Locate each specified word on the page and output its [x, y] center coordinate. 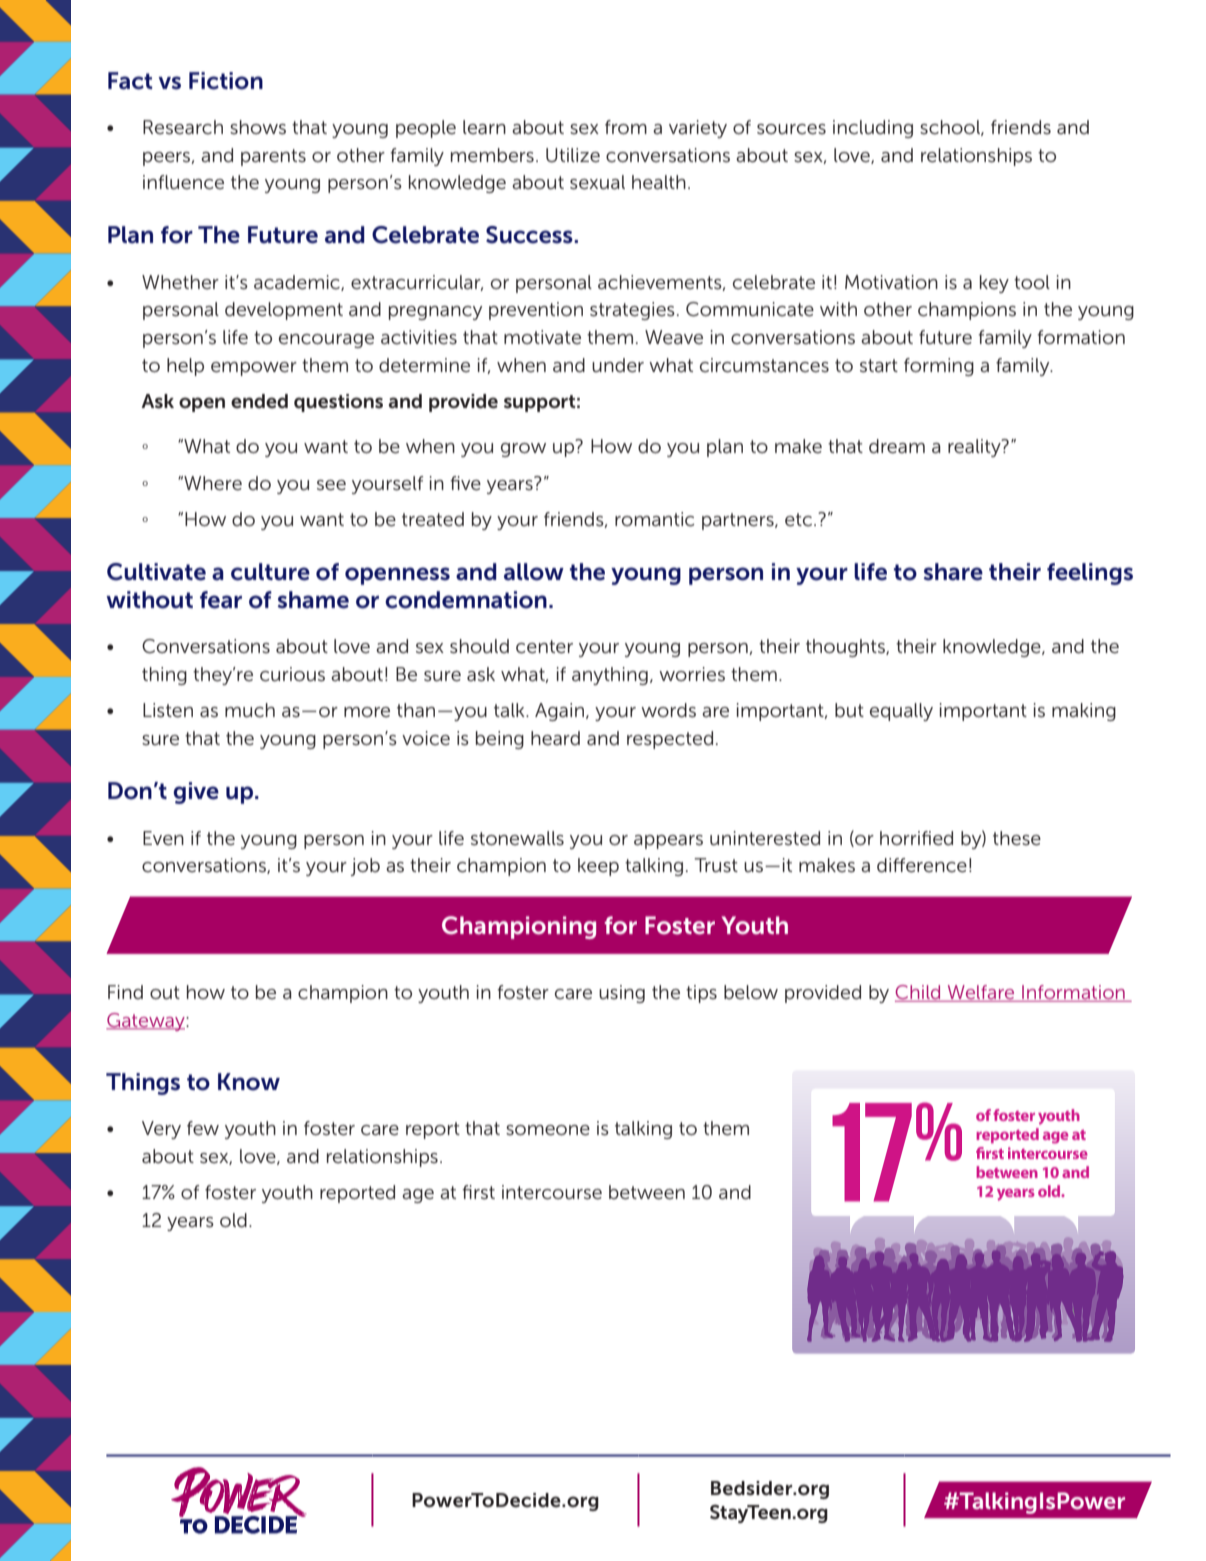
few [203, 1128]
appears [668, 842]
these [1017, 838]
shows [258, 127]
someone [548, 1130]
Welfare [981, 993]
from [626, 127]
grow [523, 450]
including [873, 129]
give [196, 793]
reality [975, 448]
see [331, 485]
